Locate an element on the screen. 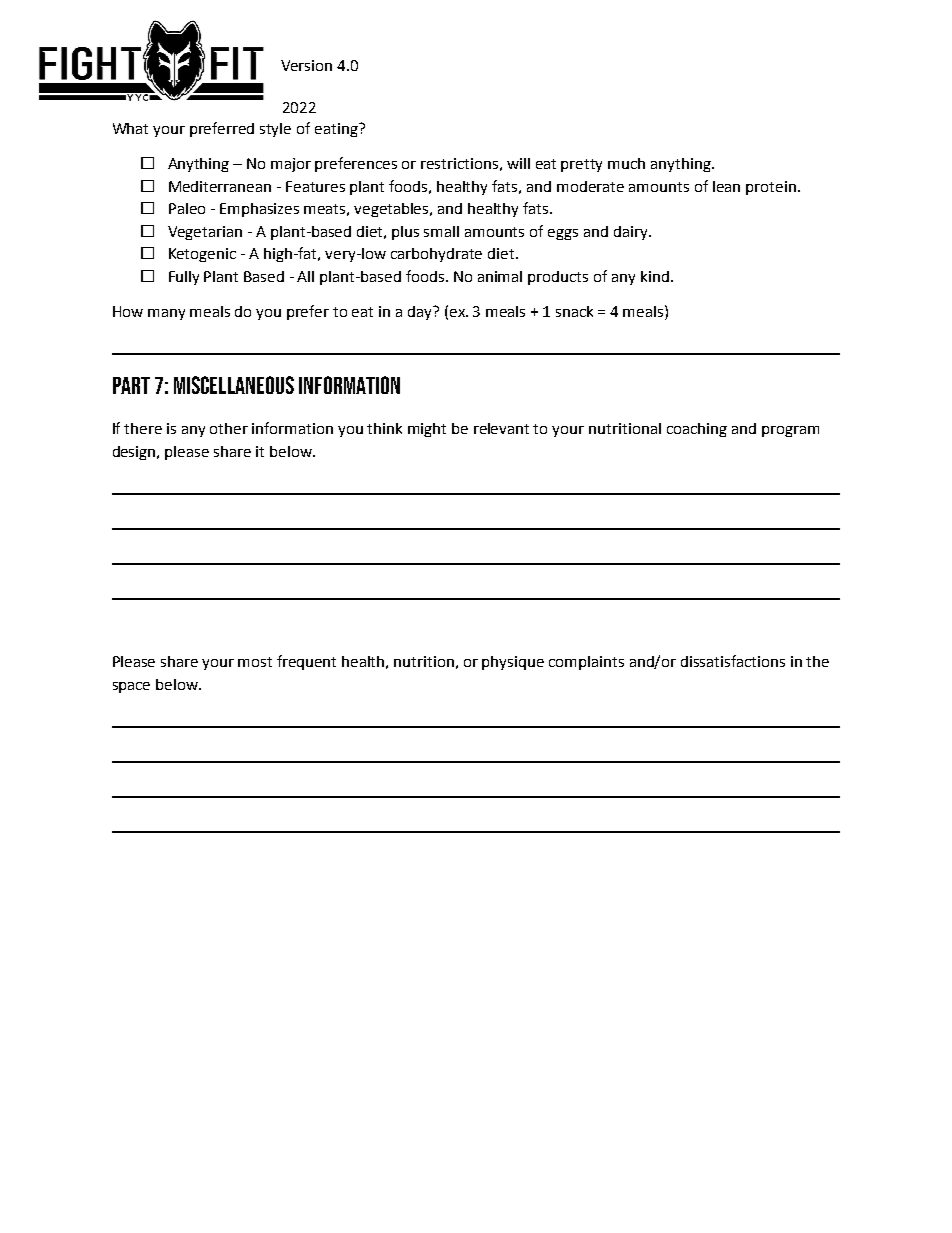 The width and height of the screenshot is (952, 1233). coaching is located at coordinates (697, 430).
